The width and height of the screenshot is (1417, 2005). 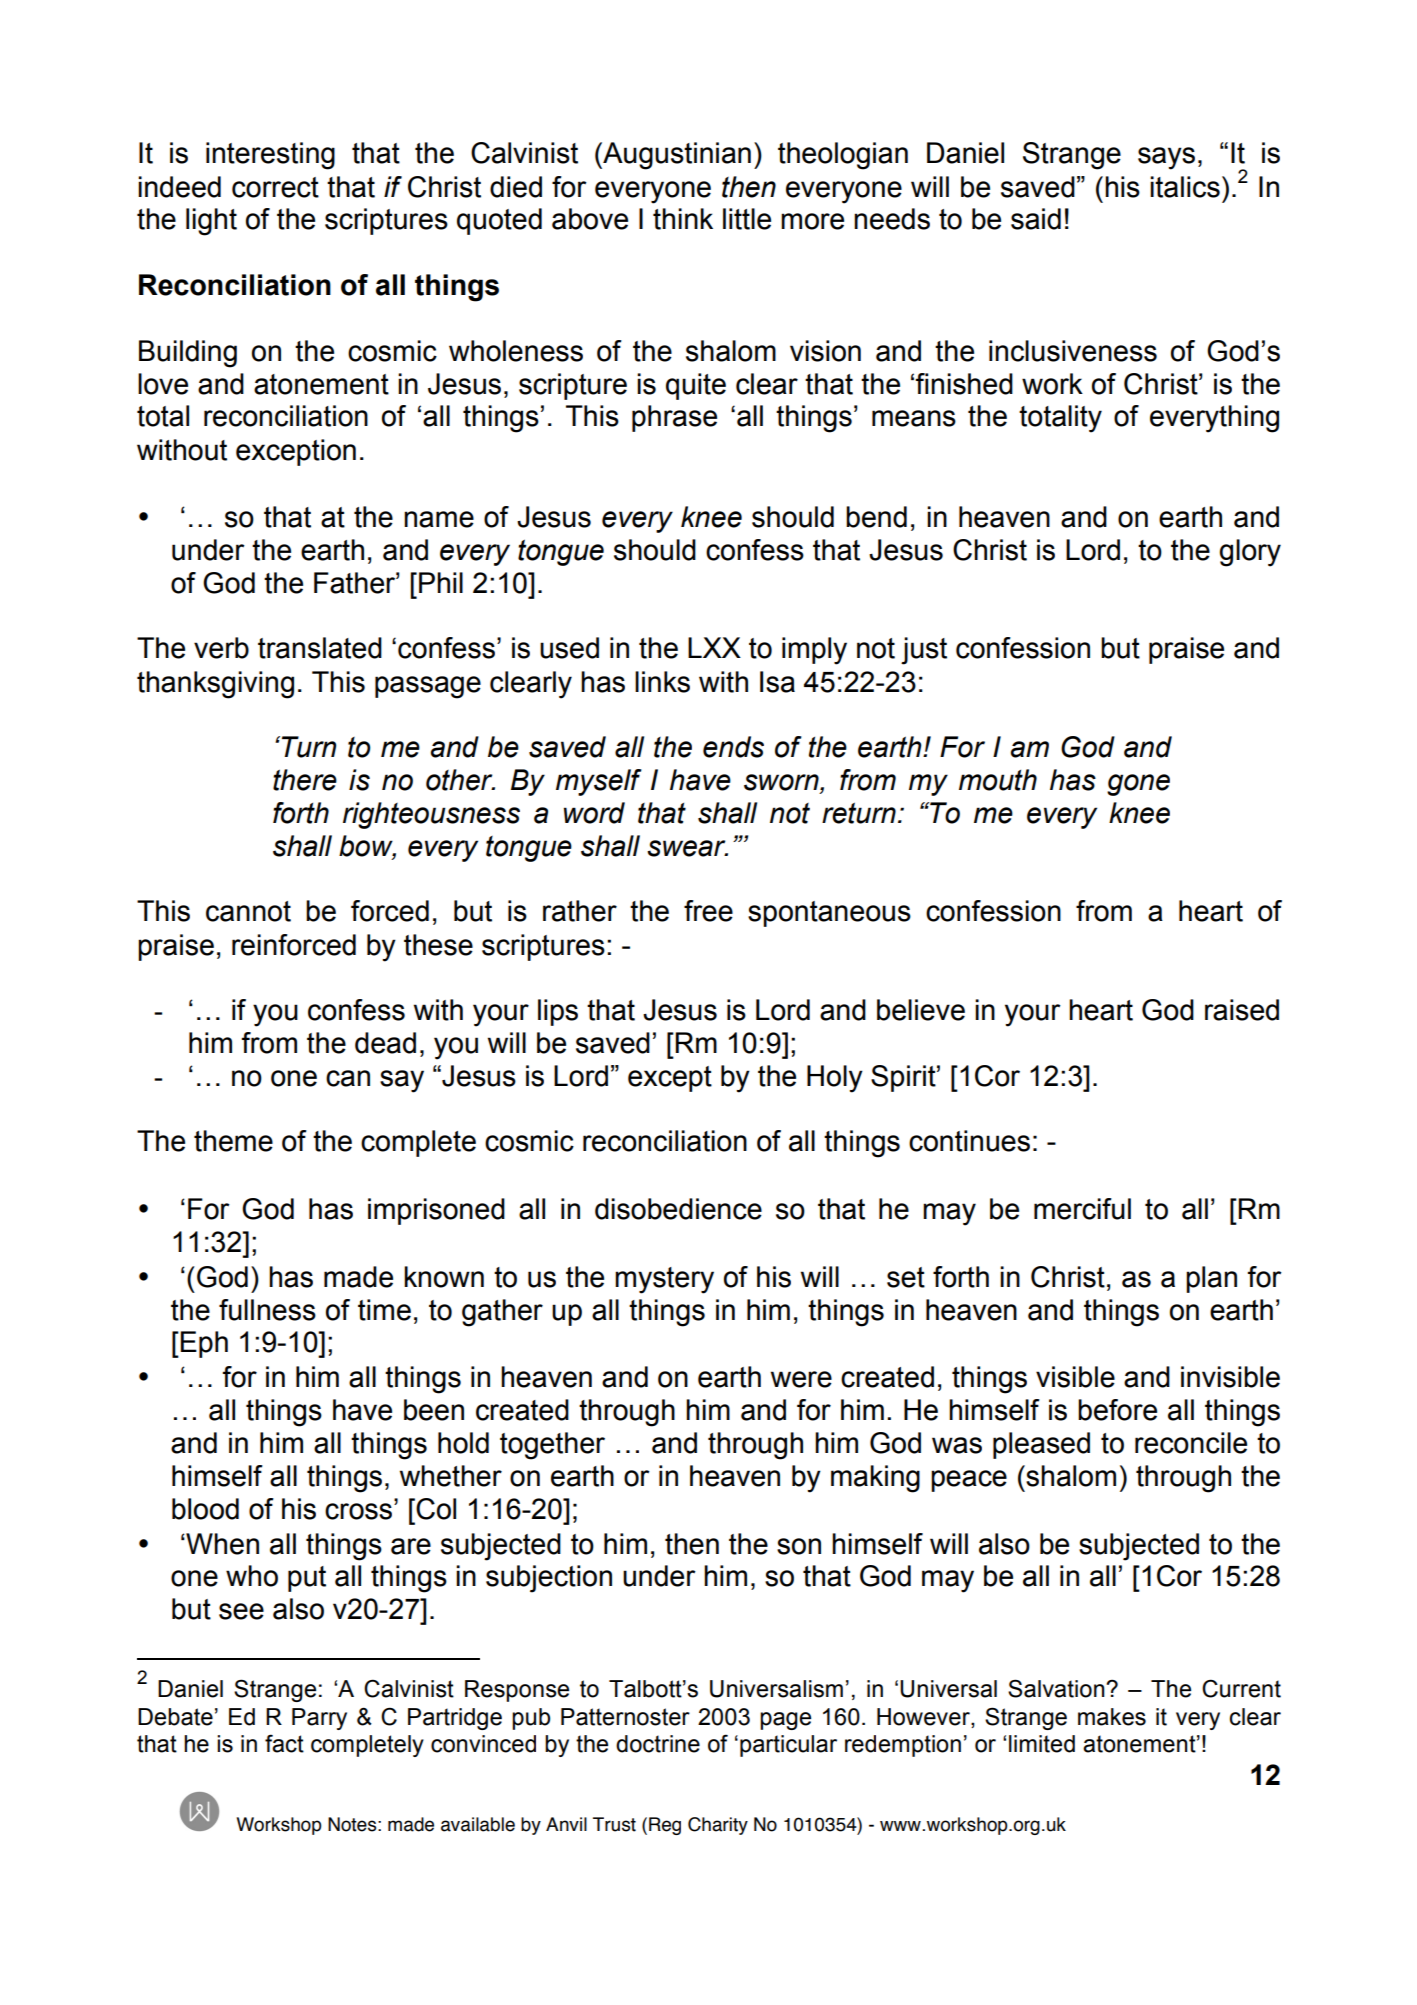 What do you see at coordinates (284, 1743) in the screenshot?
I see `fact` at bounding box center [284, 1743].
